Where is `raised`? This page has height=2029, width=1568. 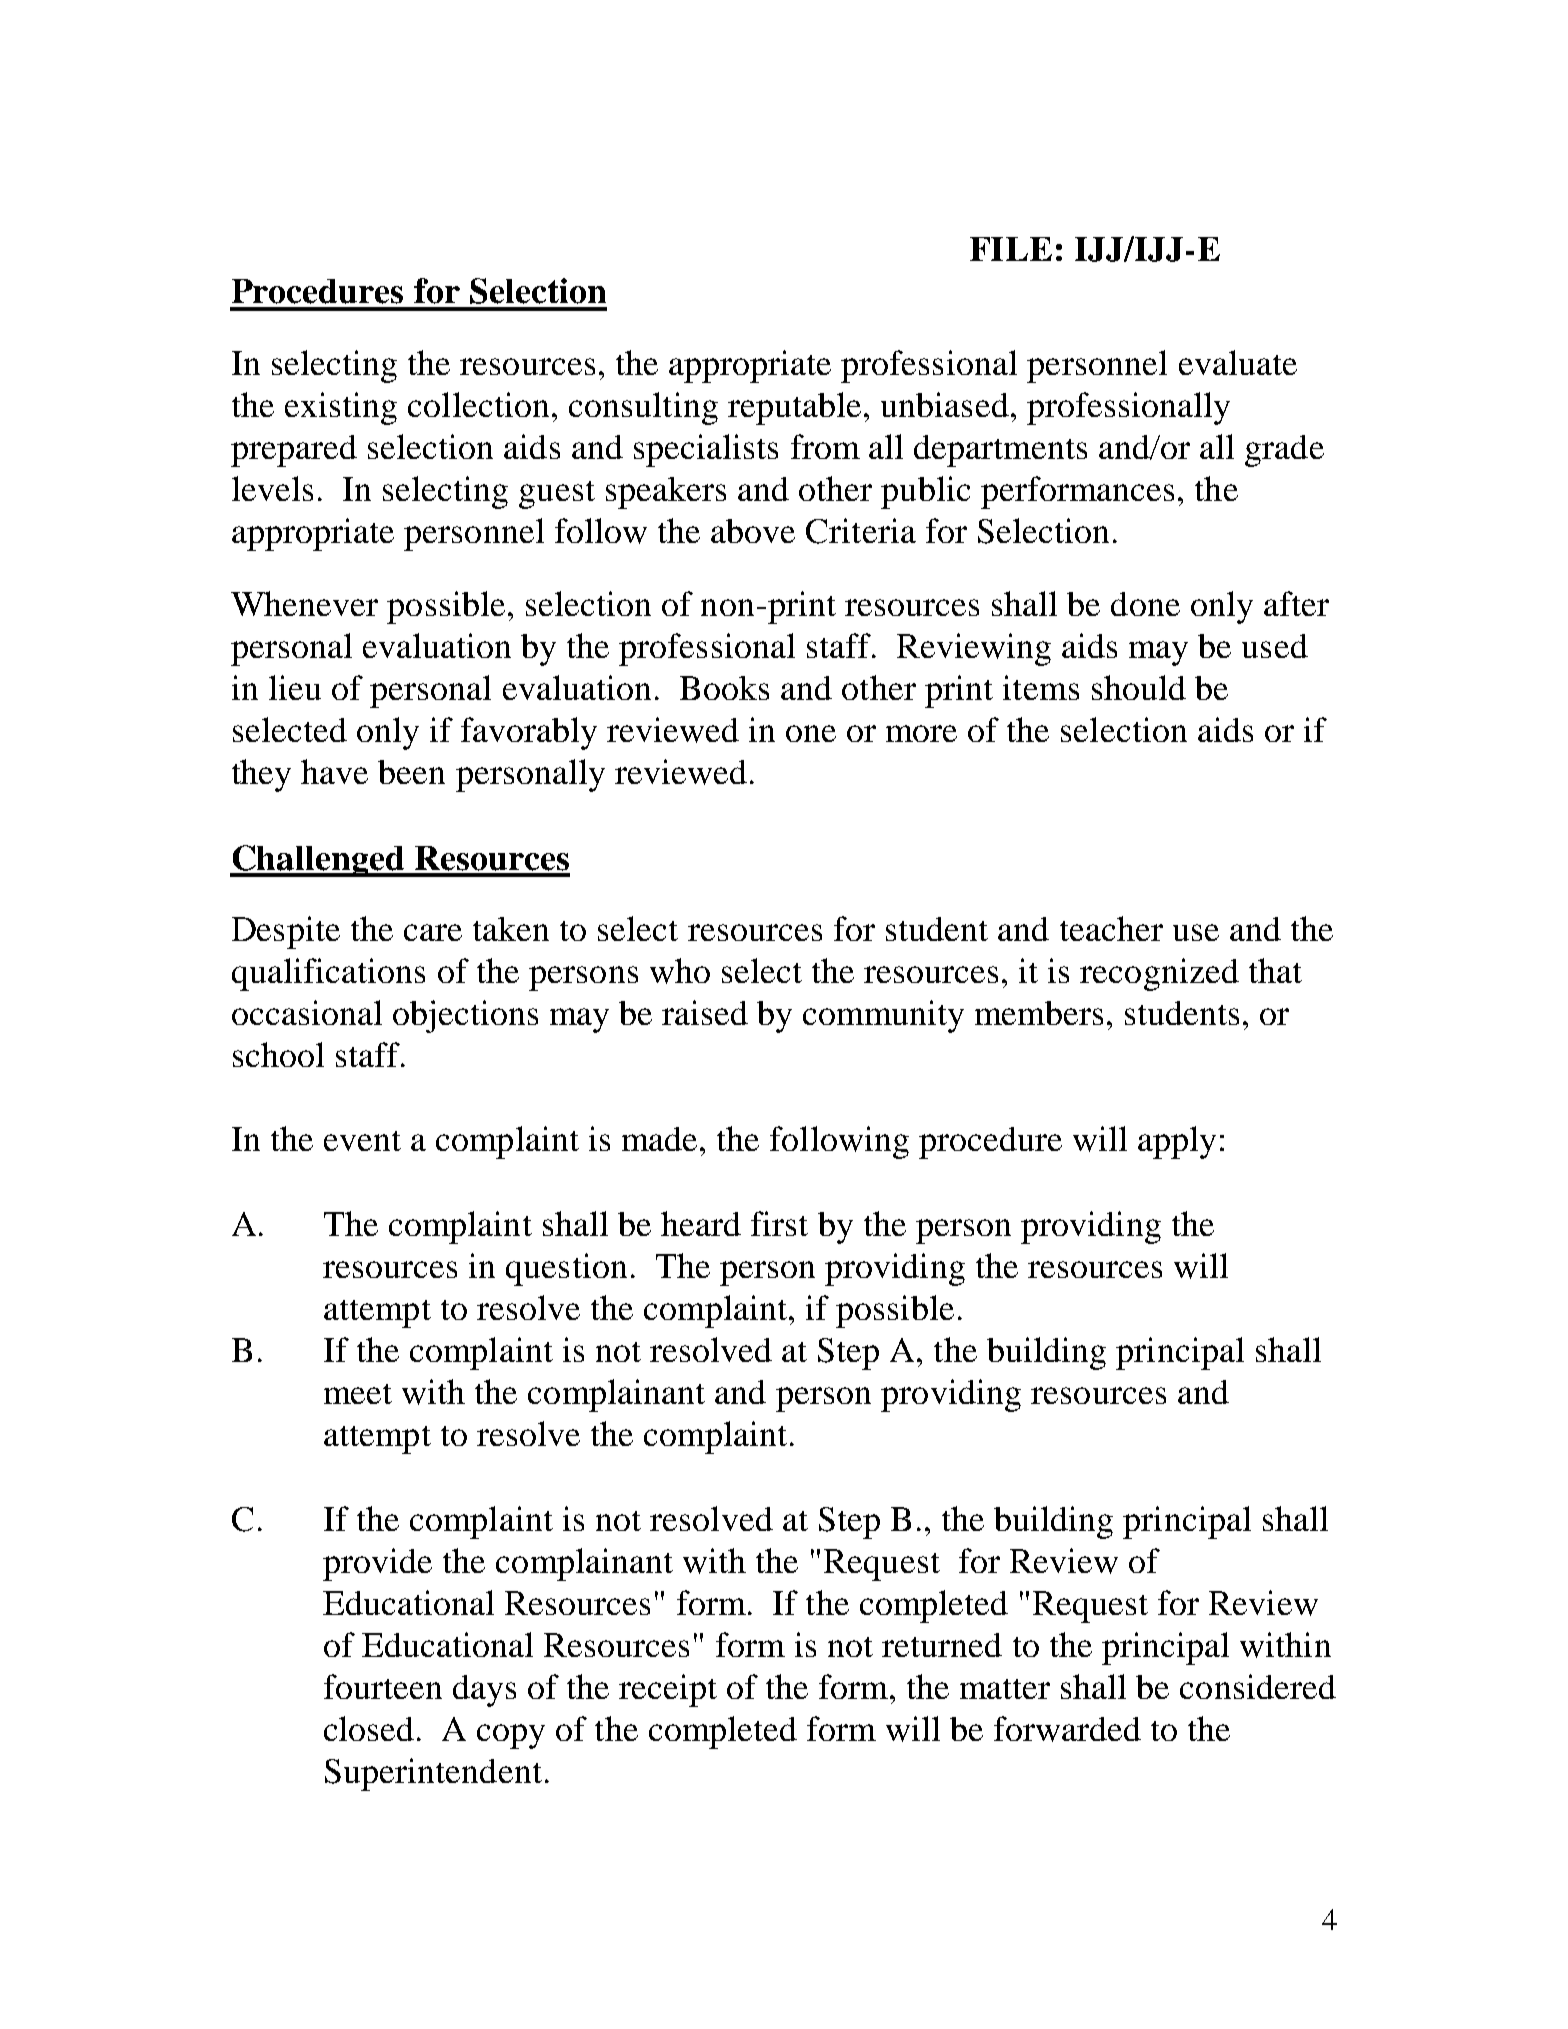
raised is located at coordinates (705, 1012).
